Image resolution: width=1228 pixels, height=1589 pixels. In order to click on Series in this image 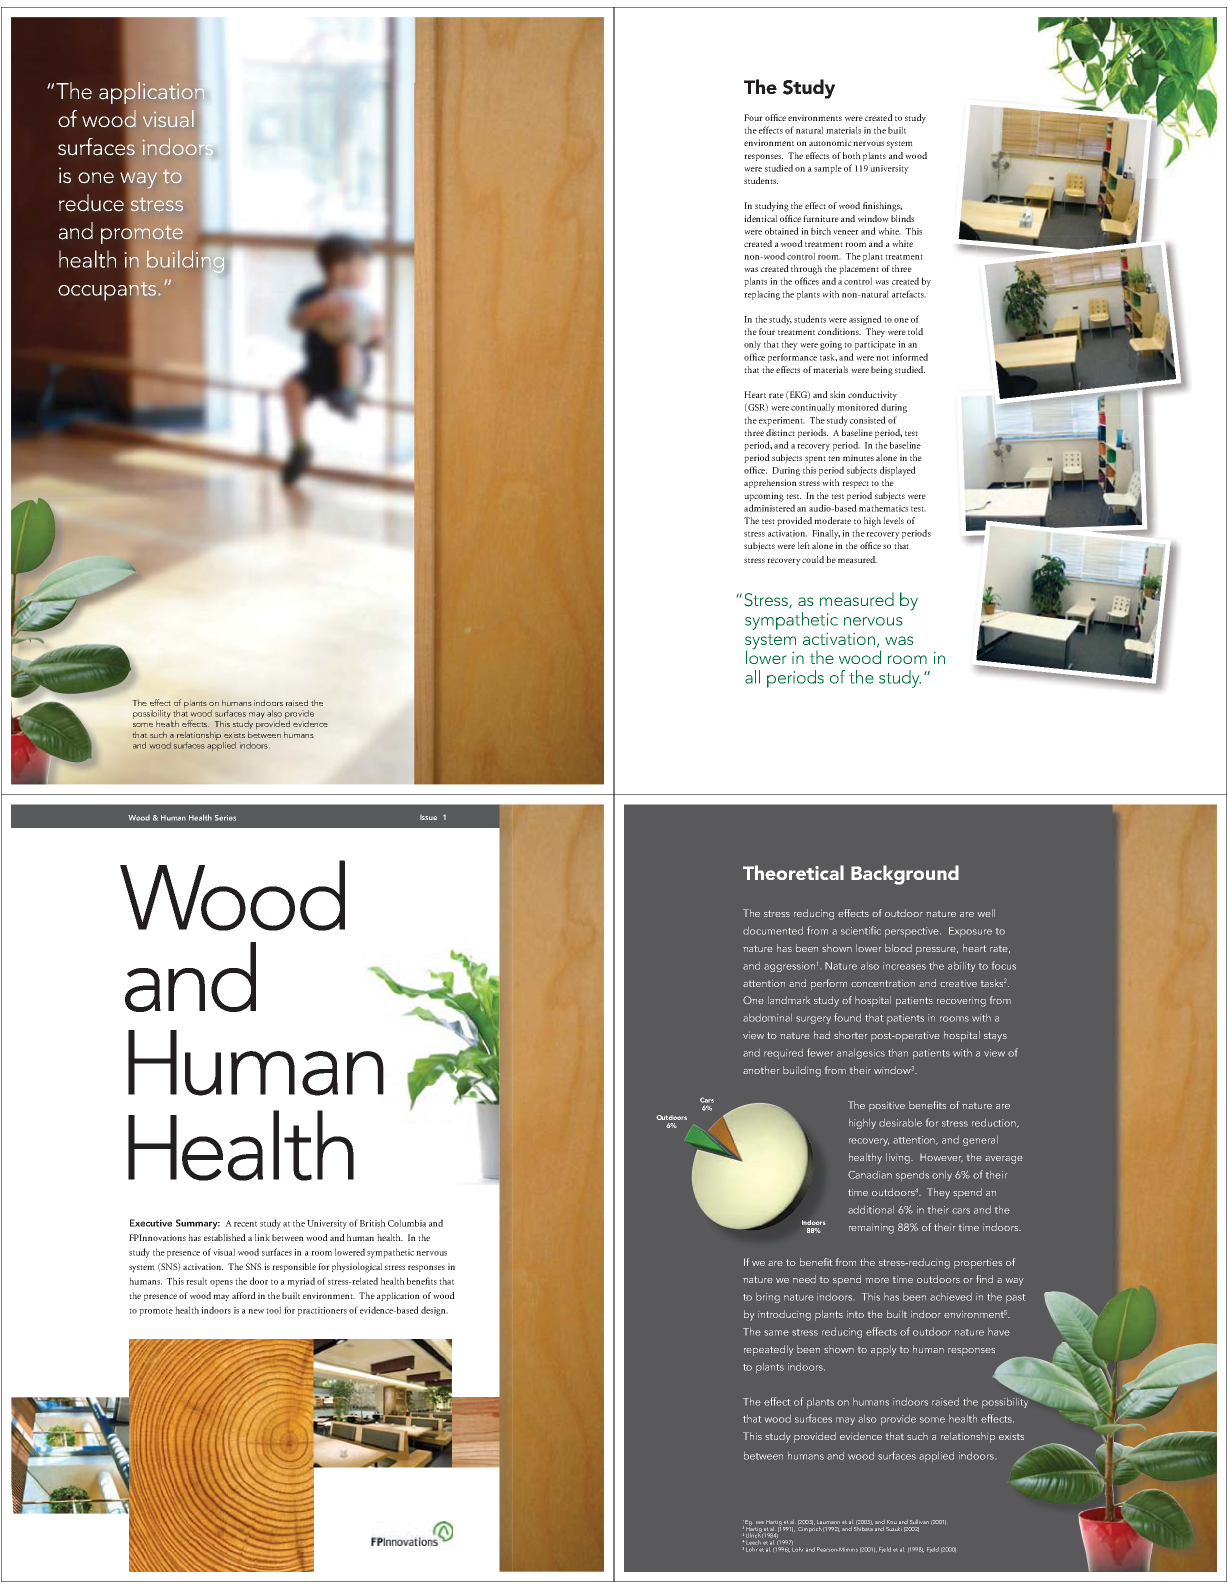, I will do `click(225, 818)`.
